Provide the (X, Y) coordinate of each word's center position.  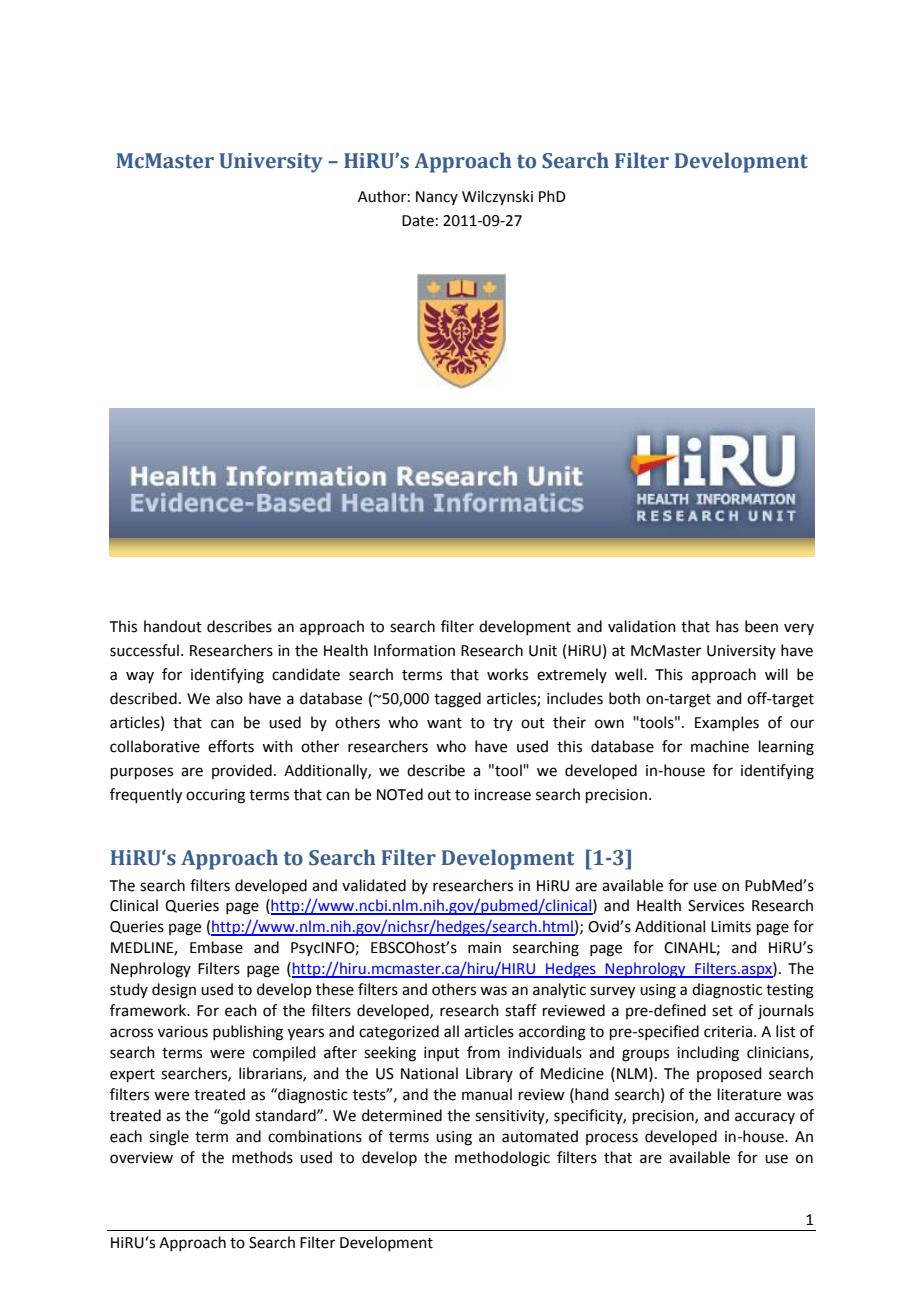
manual (487, 1094)
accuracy (765, 1118)
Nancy (437, 198)
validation (642, 626)
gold (234, 1117)
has (727, 626)
